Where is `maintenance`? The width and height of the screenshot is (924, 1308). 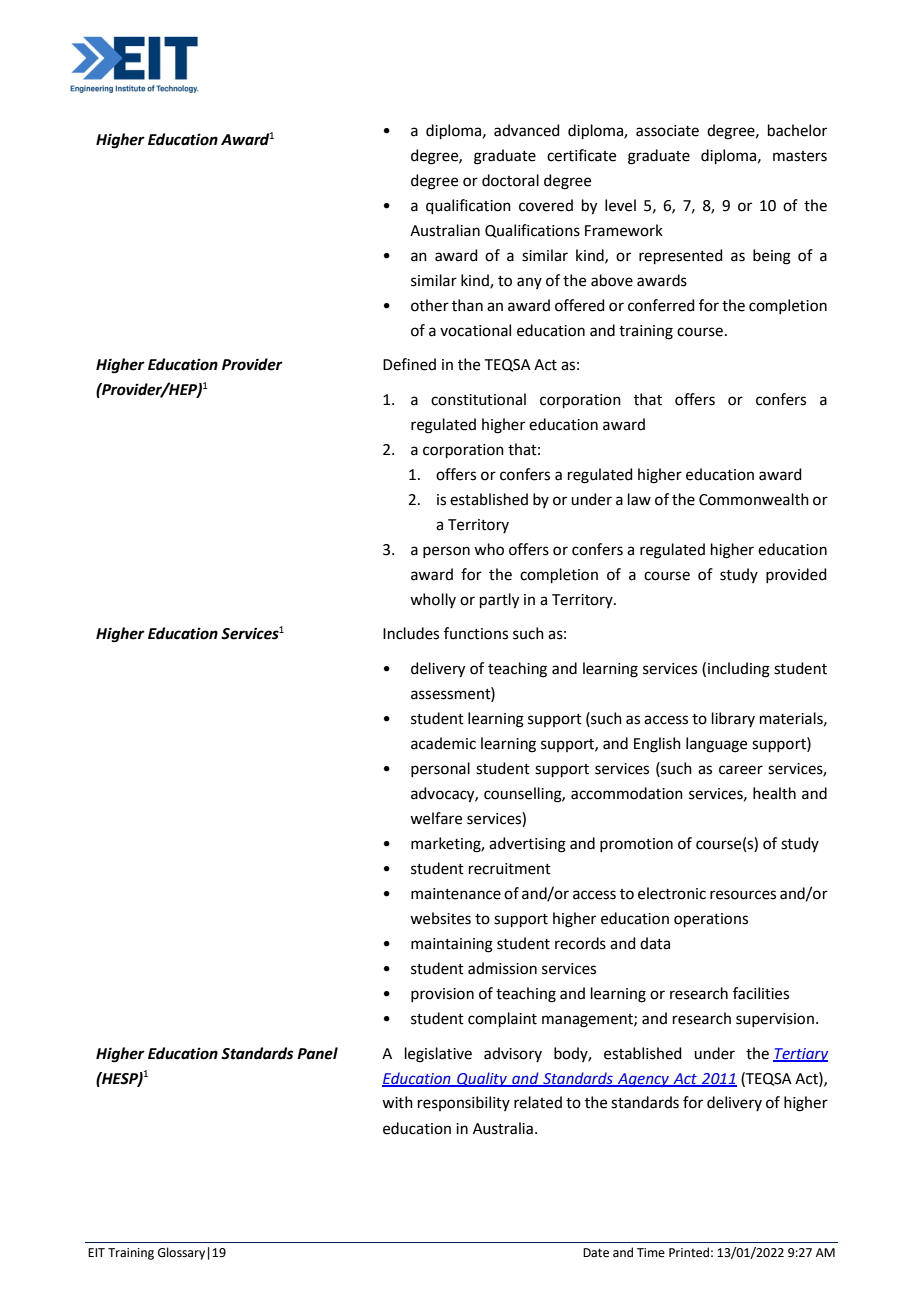 maintenance is located at coordinates (456, 894).
